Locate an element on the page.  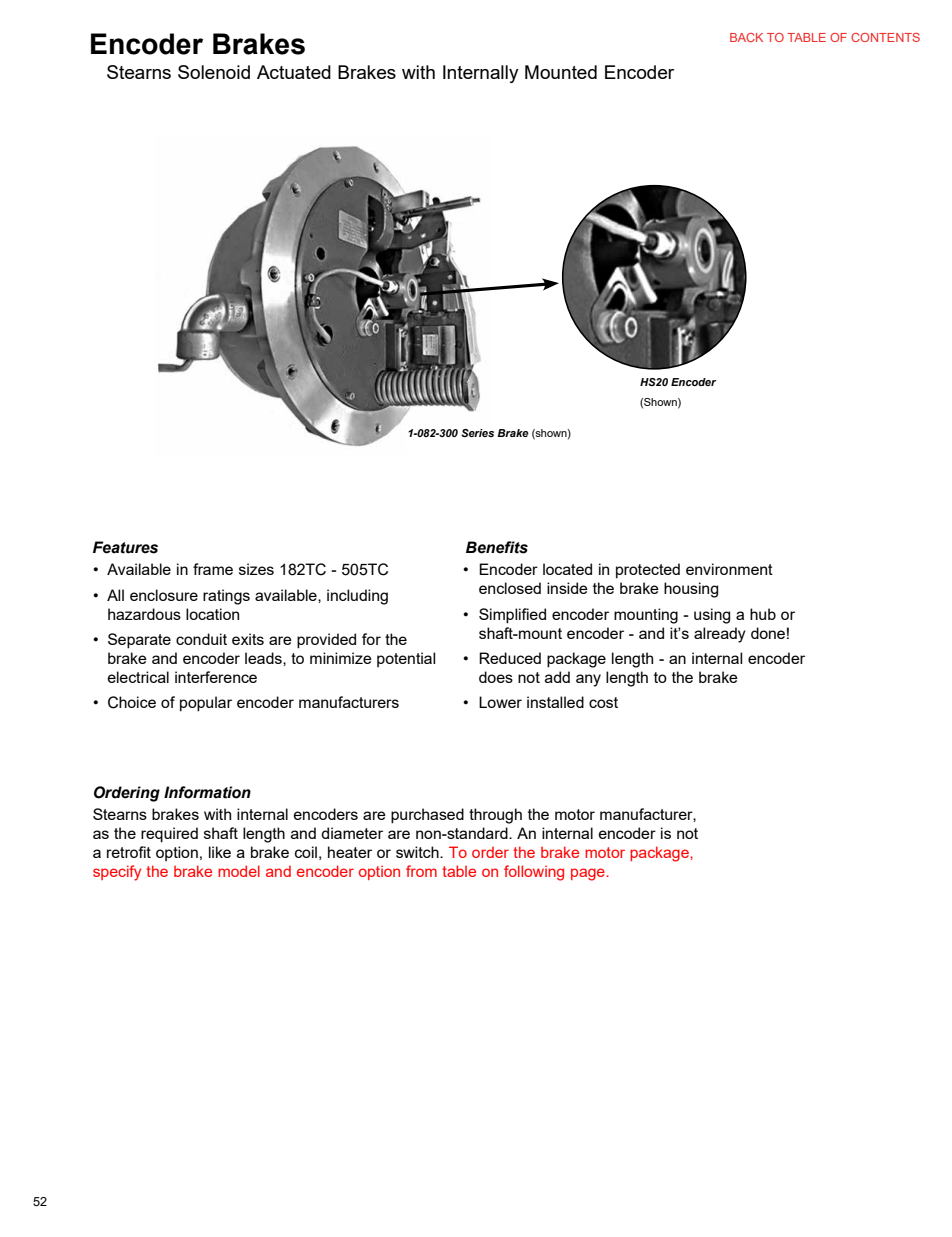
Actuated is located at coordinates (294, 72).
